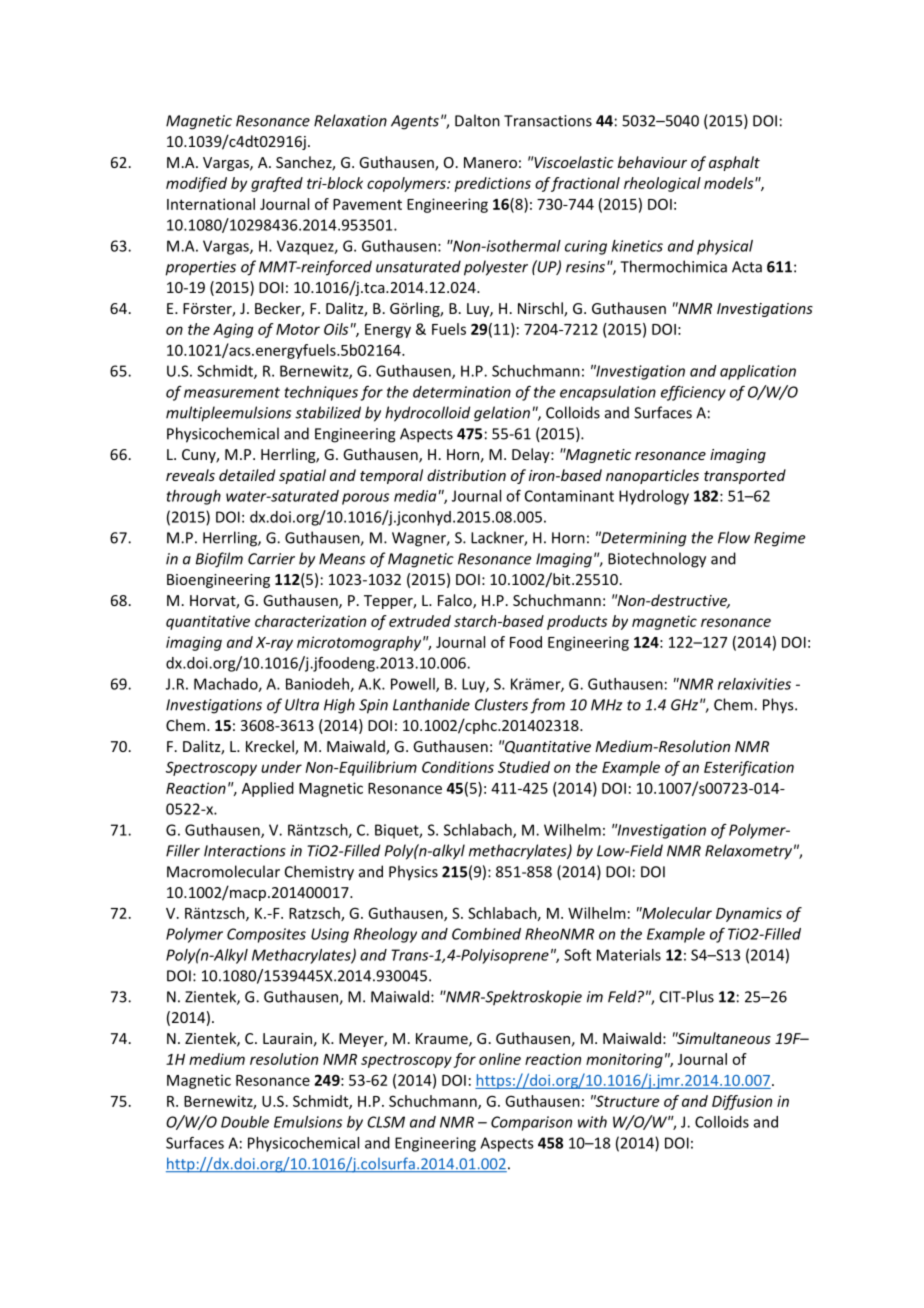 Image resolution: width=924 pixels, height=1308 pixels. I want to click on online, so click(500, 1059).
